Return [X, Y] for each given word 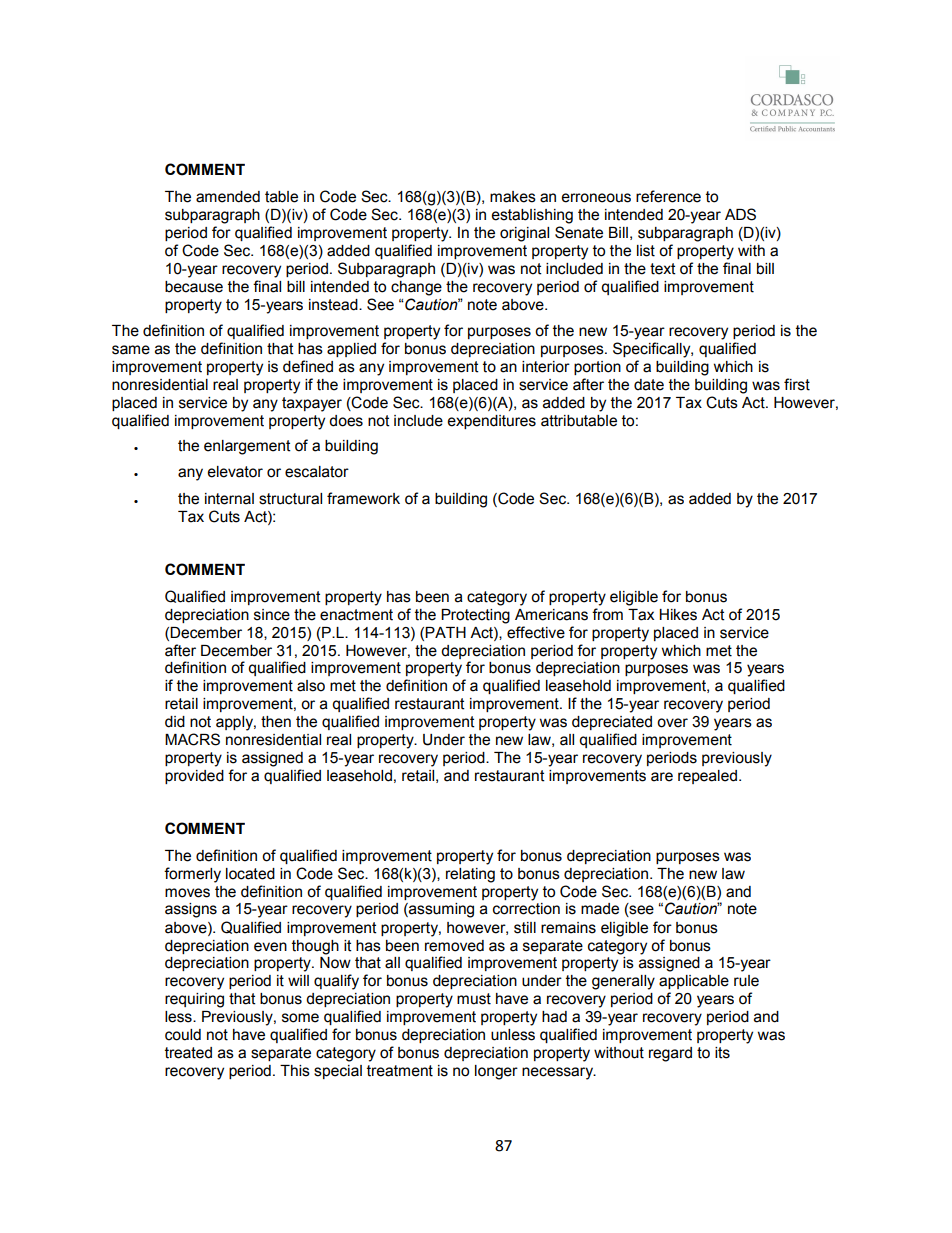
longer [496, 1072]
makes [513, 197]
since [272, 615]
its [722, 1053]
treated [188, 1053]
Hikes [678, 615]
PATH [445, 632]
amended [228, 197]
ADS [740, 214]
